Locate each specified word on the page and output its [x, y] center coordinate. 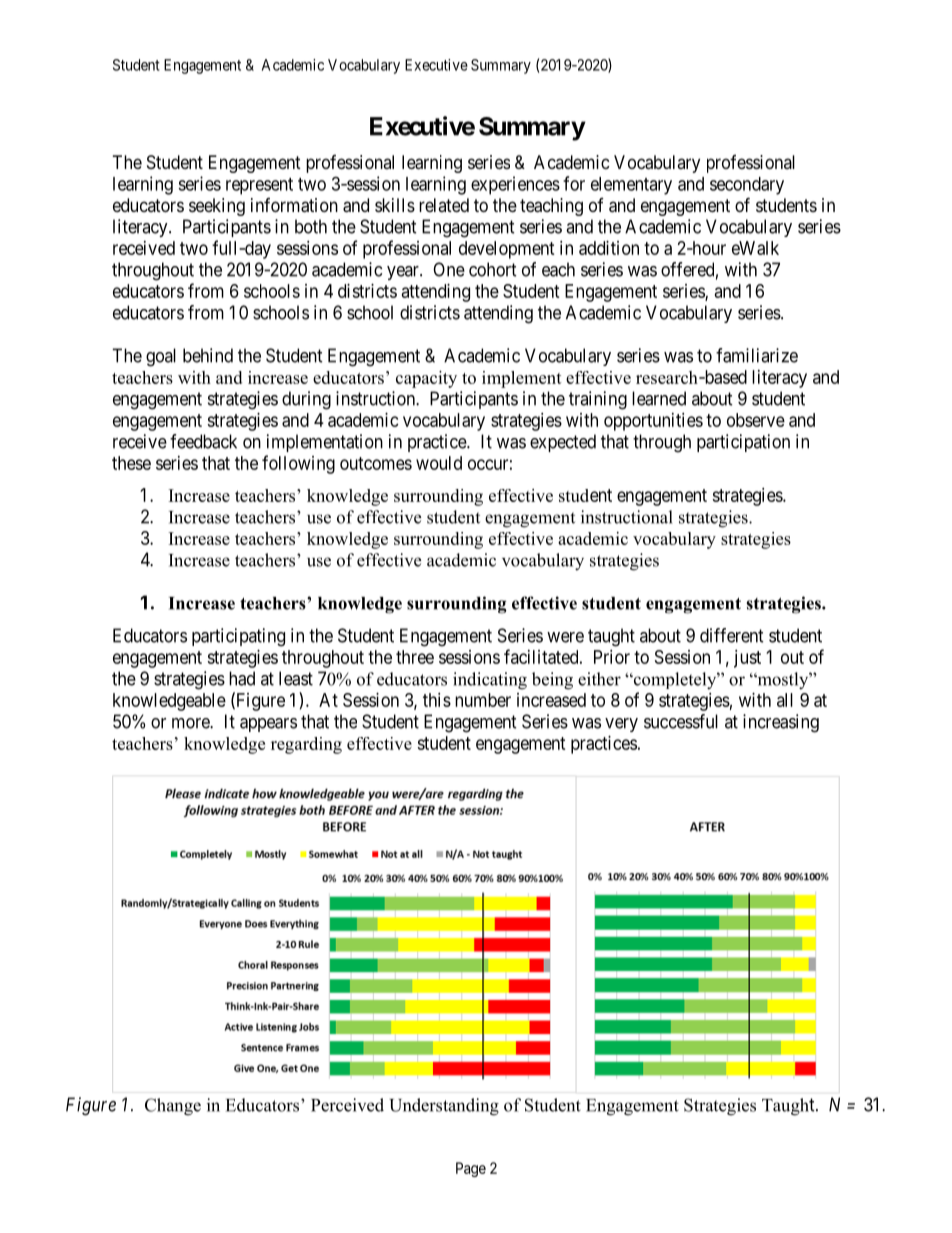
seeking [217, 207]
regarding [306, 745]
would [439, 463]
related [444, 205]
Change [173, 1107]
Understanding [444, 1107]
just [747, 659]
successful [681, 721]
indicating [490, 681]
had [242, 678]
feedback [203, 441]
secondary [747, 186]
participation [743, 443]
